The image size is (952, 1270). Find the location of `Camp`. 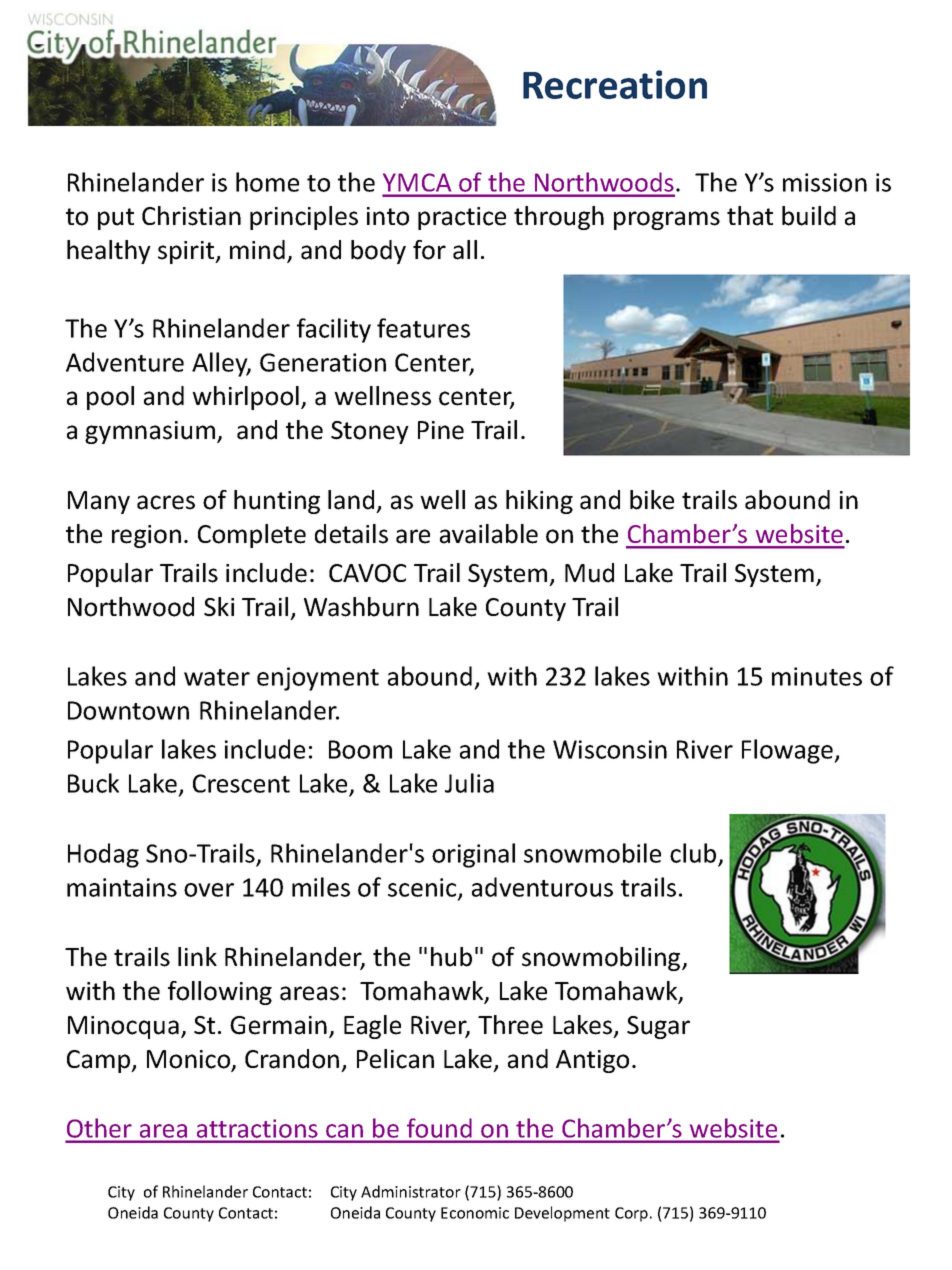

Camp is located at coordinates (100, 1061).
